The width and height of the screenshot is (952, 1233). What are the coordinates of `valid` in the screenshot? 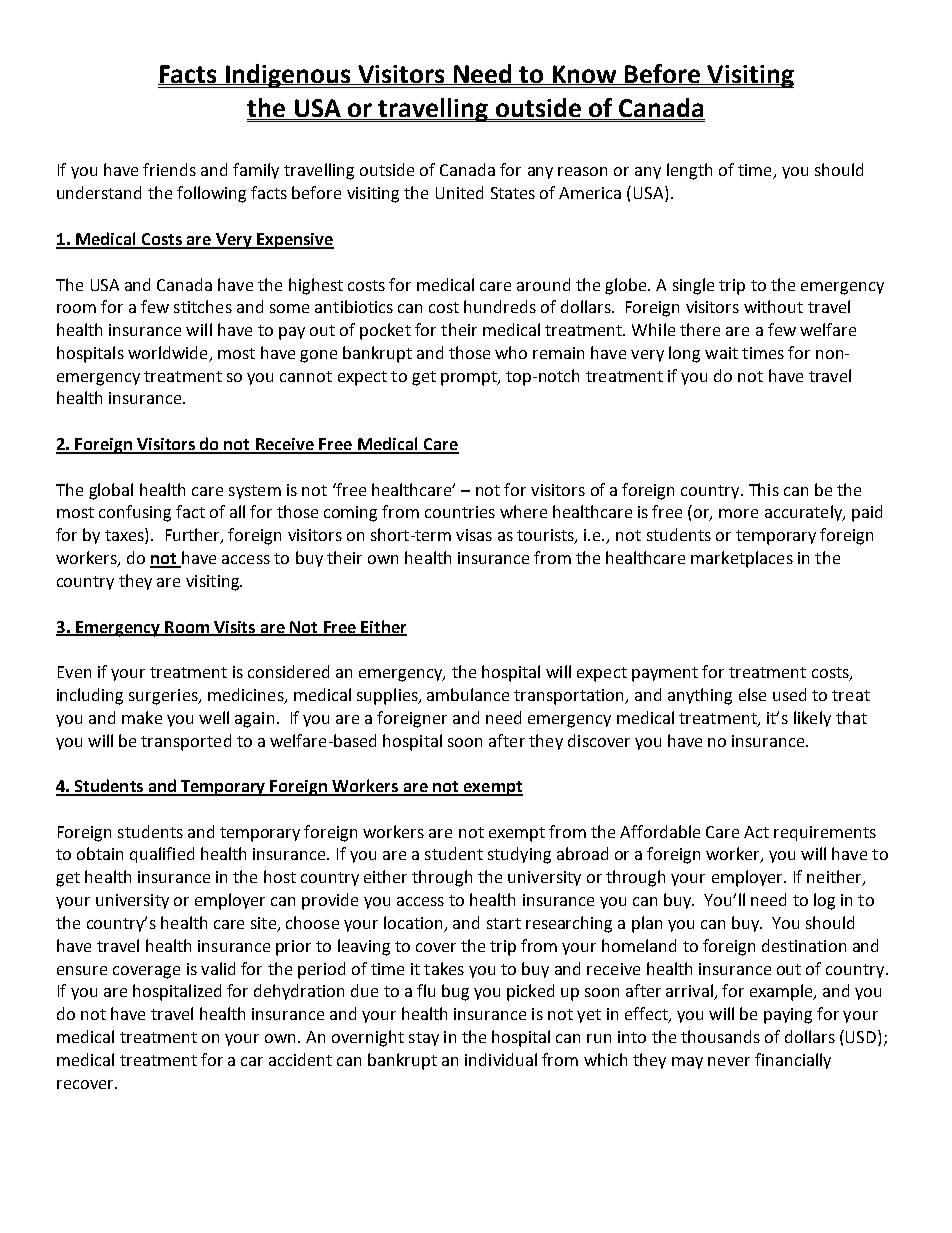 It's located at (218, 968).
